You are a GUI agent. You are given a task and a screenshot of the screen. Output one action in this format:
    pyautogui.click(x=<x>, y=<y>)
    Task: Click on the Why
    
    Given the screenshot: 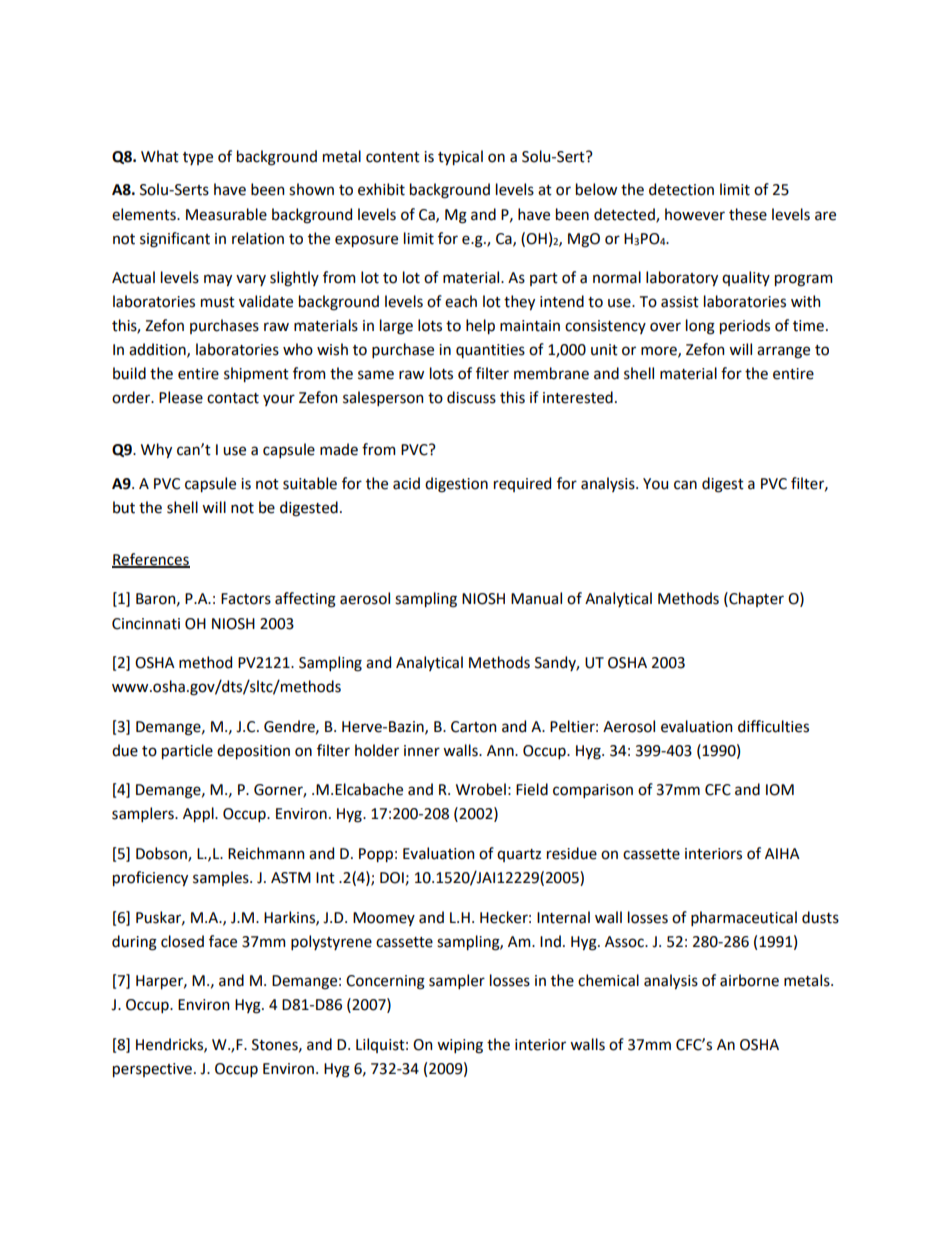 What is the action you would take?
    pyautogui.click(x=156, y=450)
